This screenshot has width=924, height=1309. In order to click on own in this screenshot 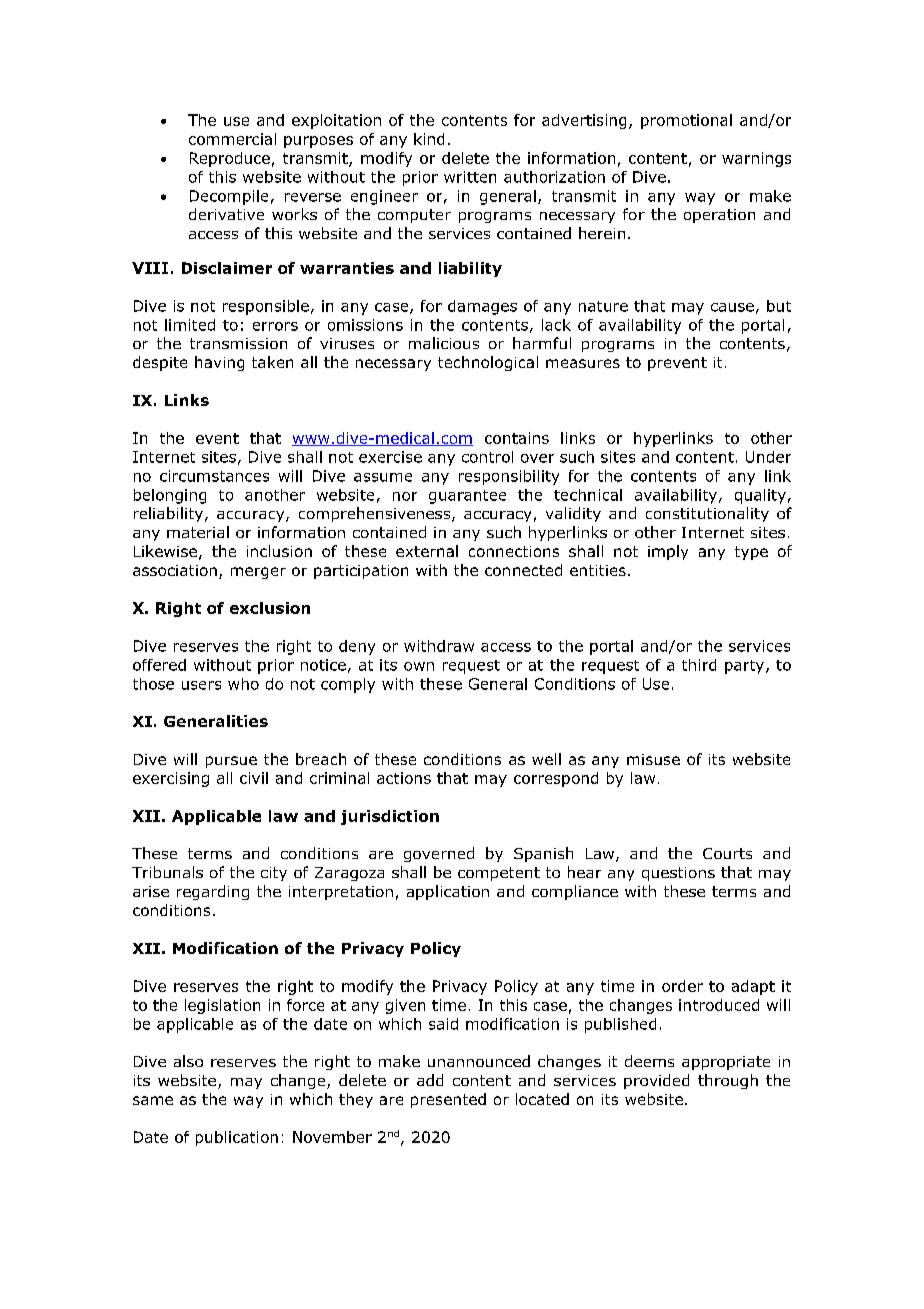, I will do `click(419, 666)`.
